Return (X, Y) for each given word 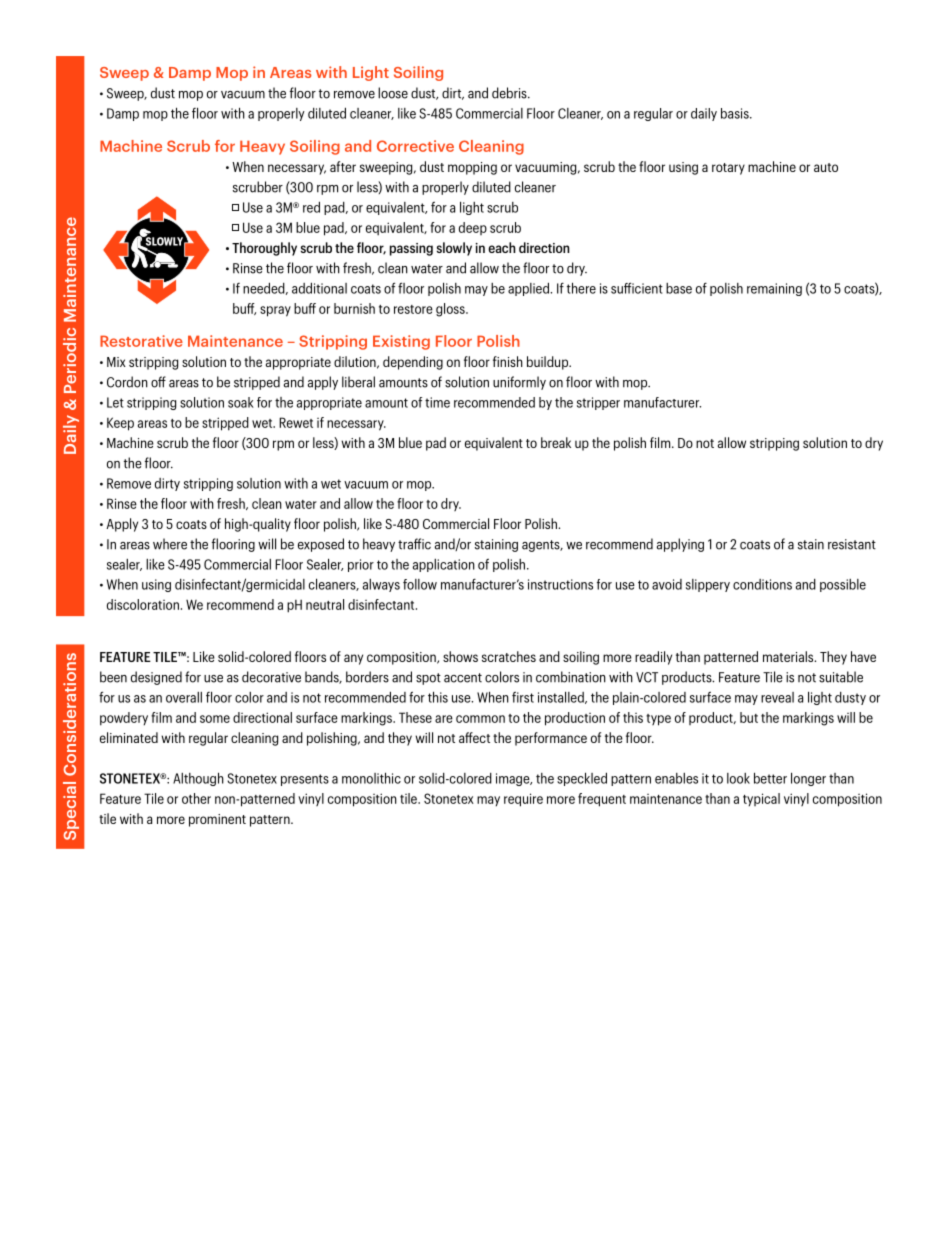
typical (761, 800)
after (343, 166)
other (196, 798)
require (523, 800)
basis (736, 113)
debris (510, 93)
